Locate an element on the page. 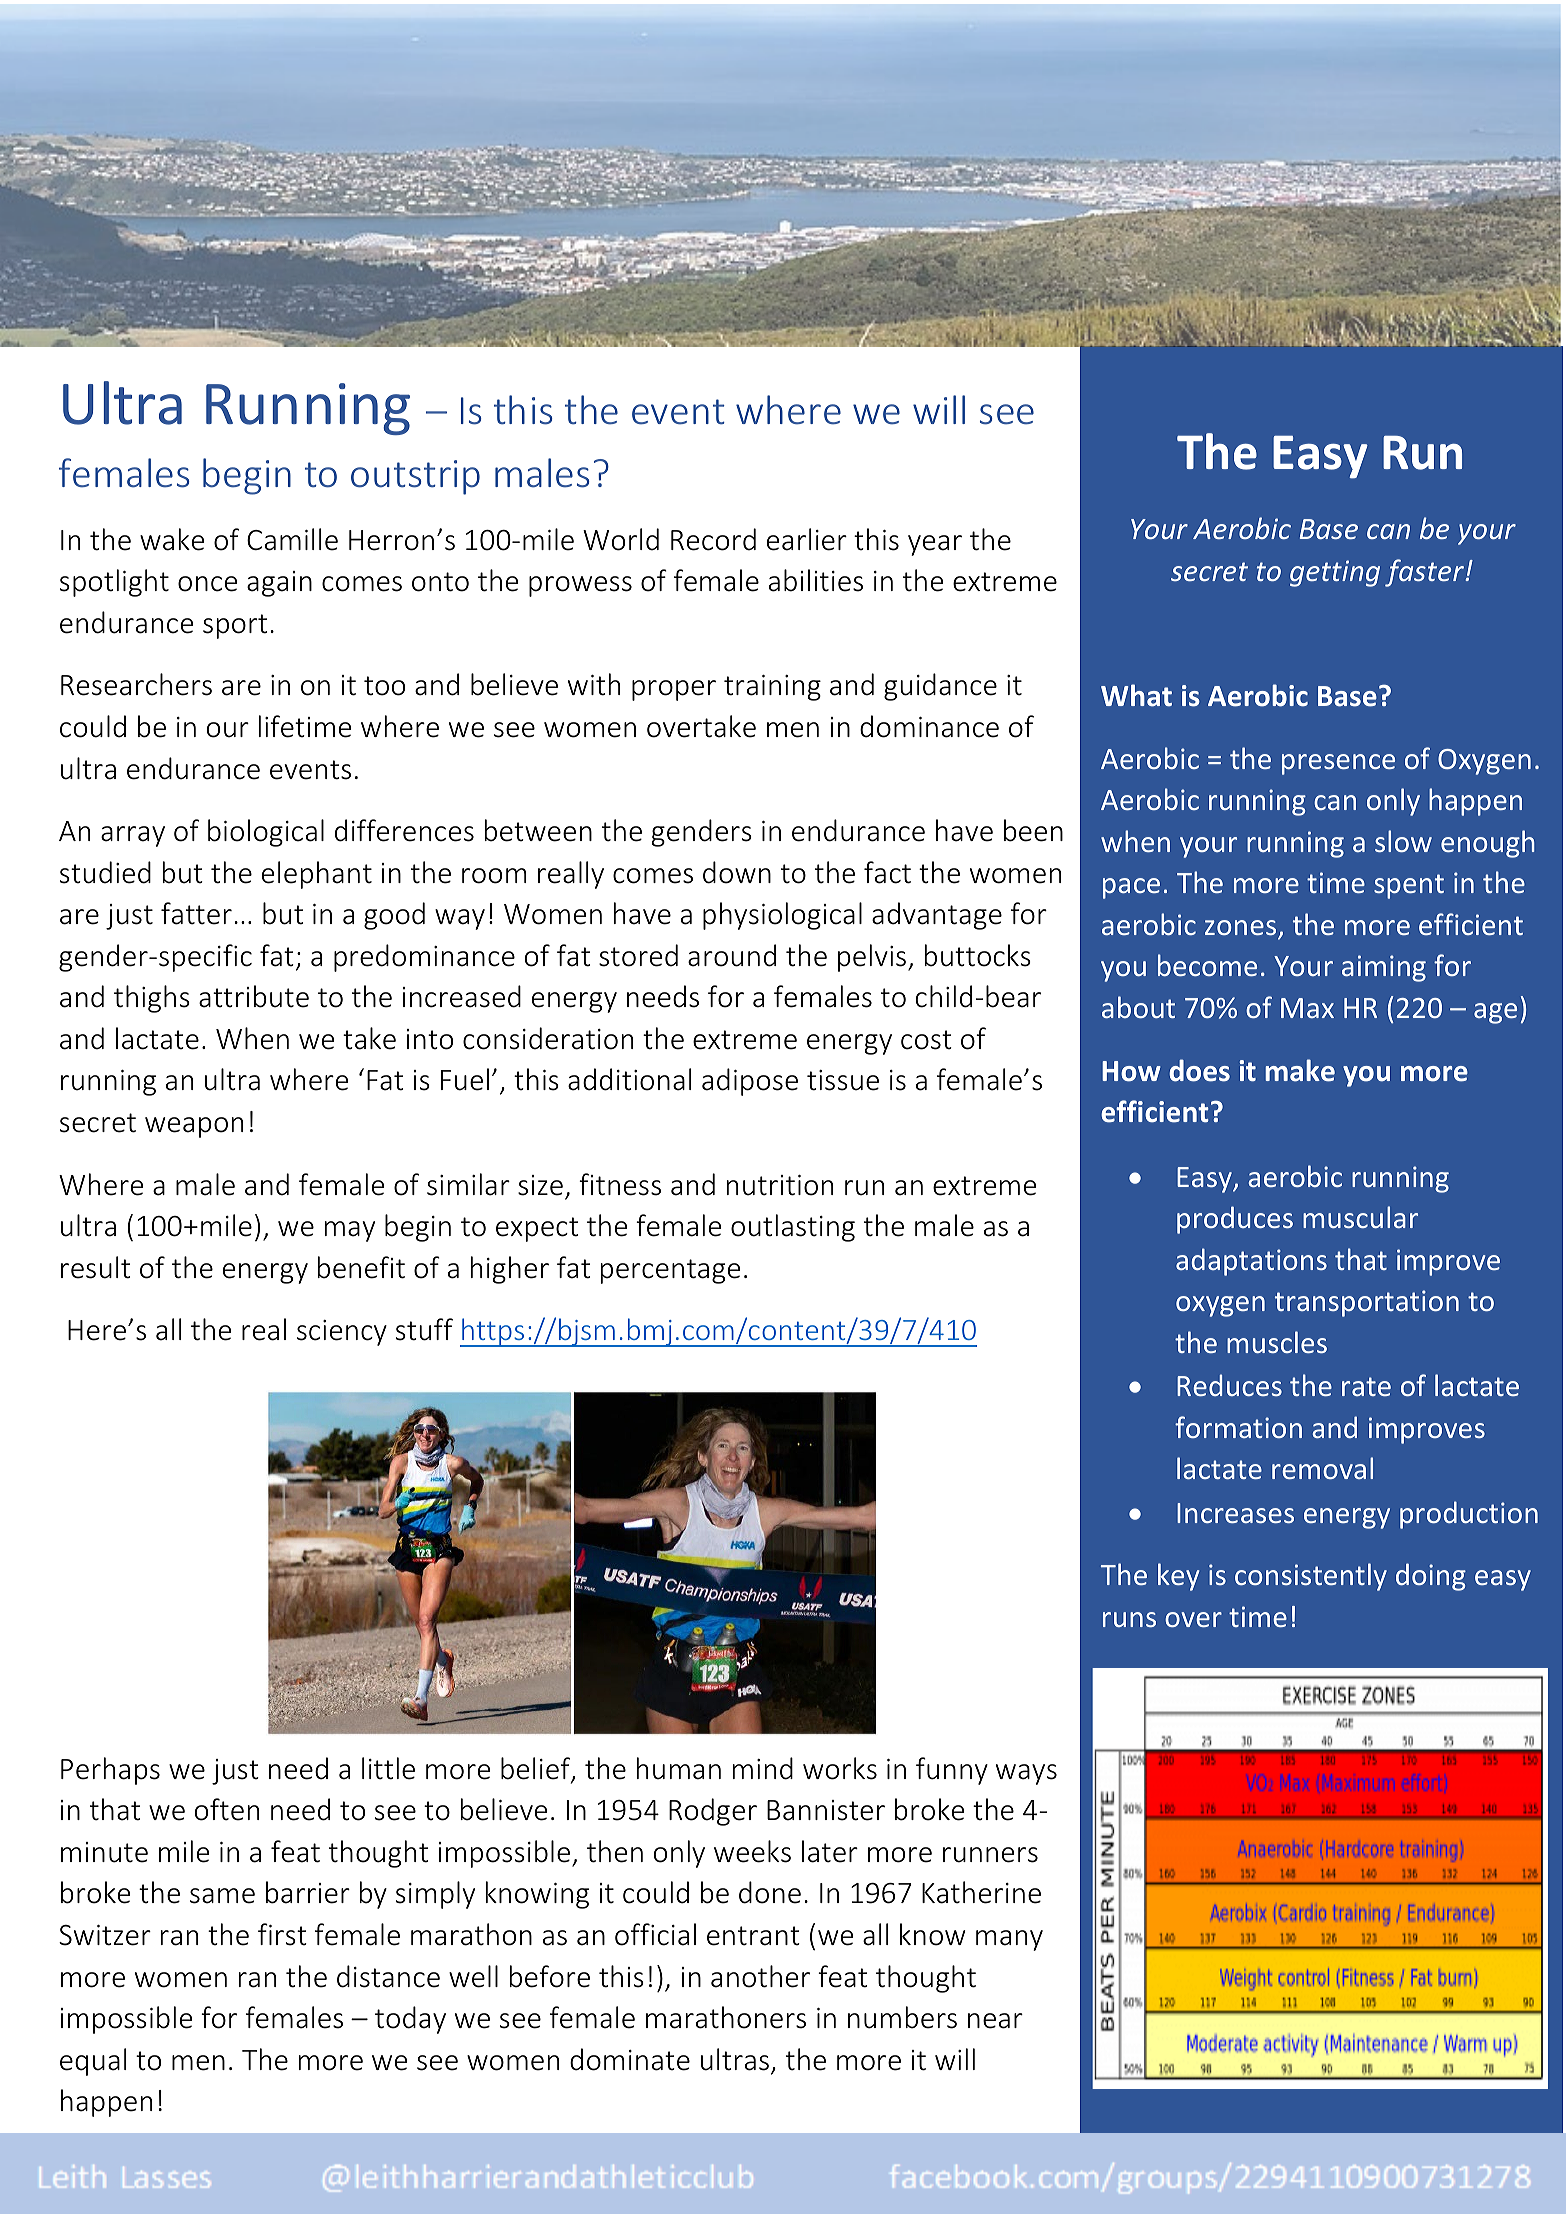 This page has height=2214, width=1566. Max is located at coordinates (1307, 1008).
